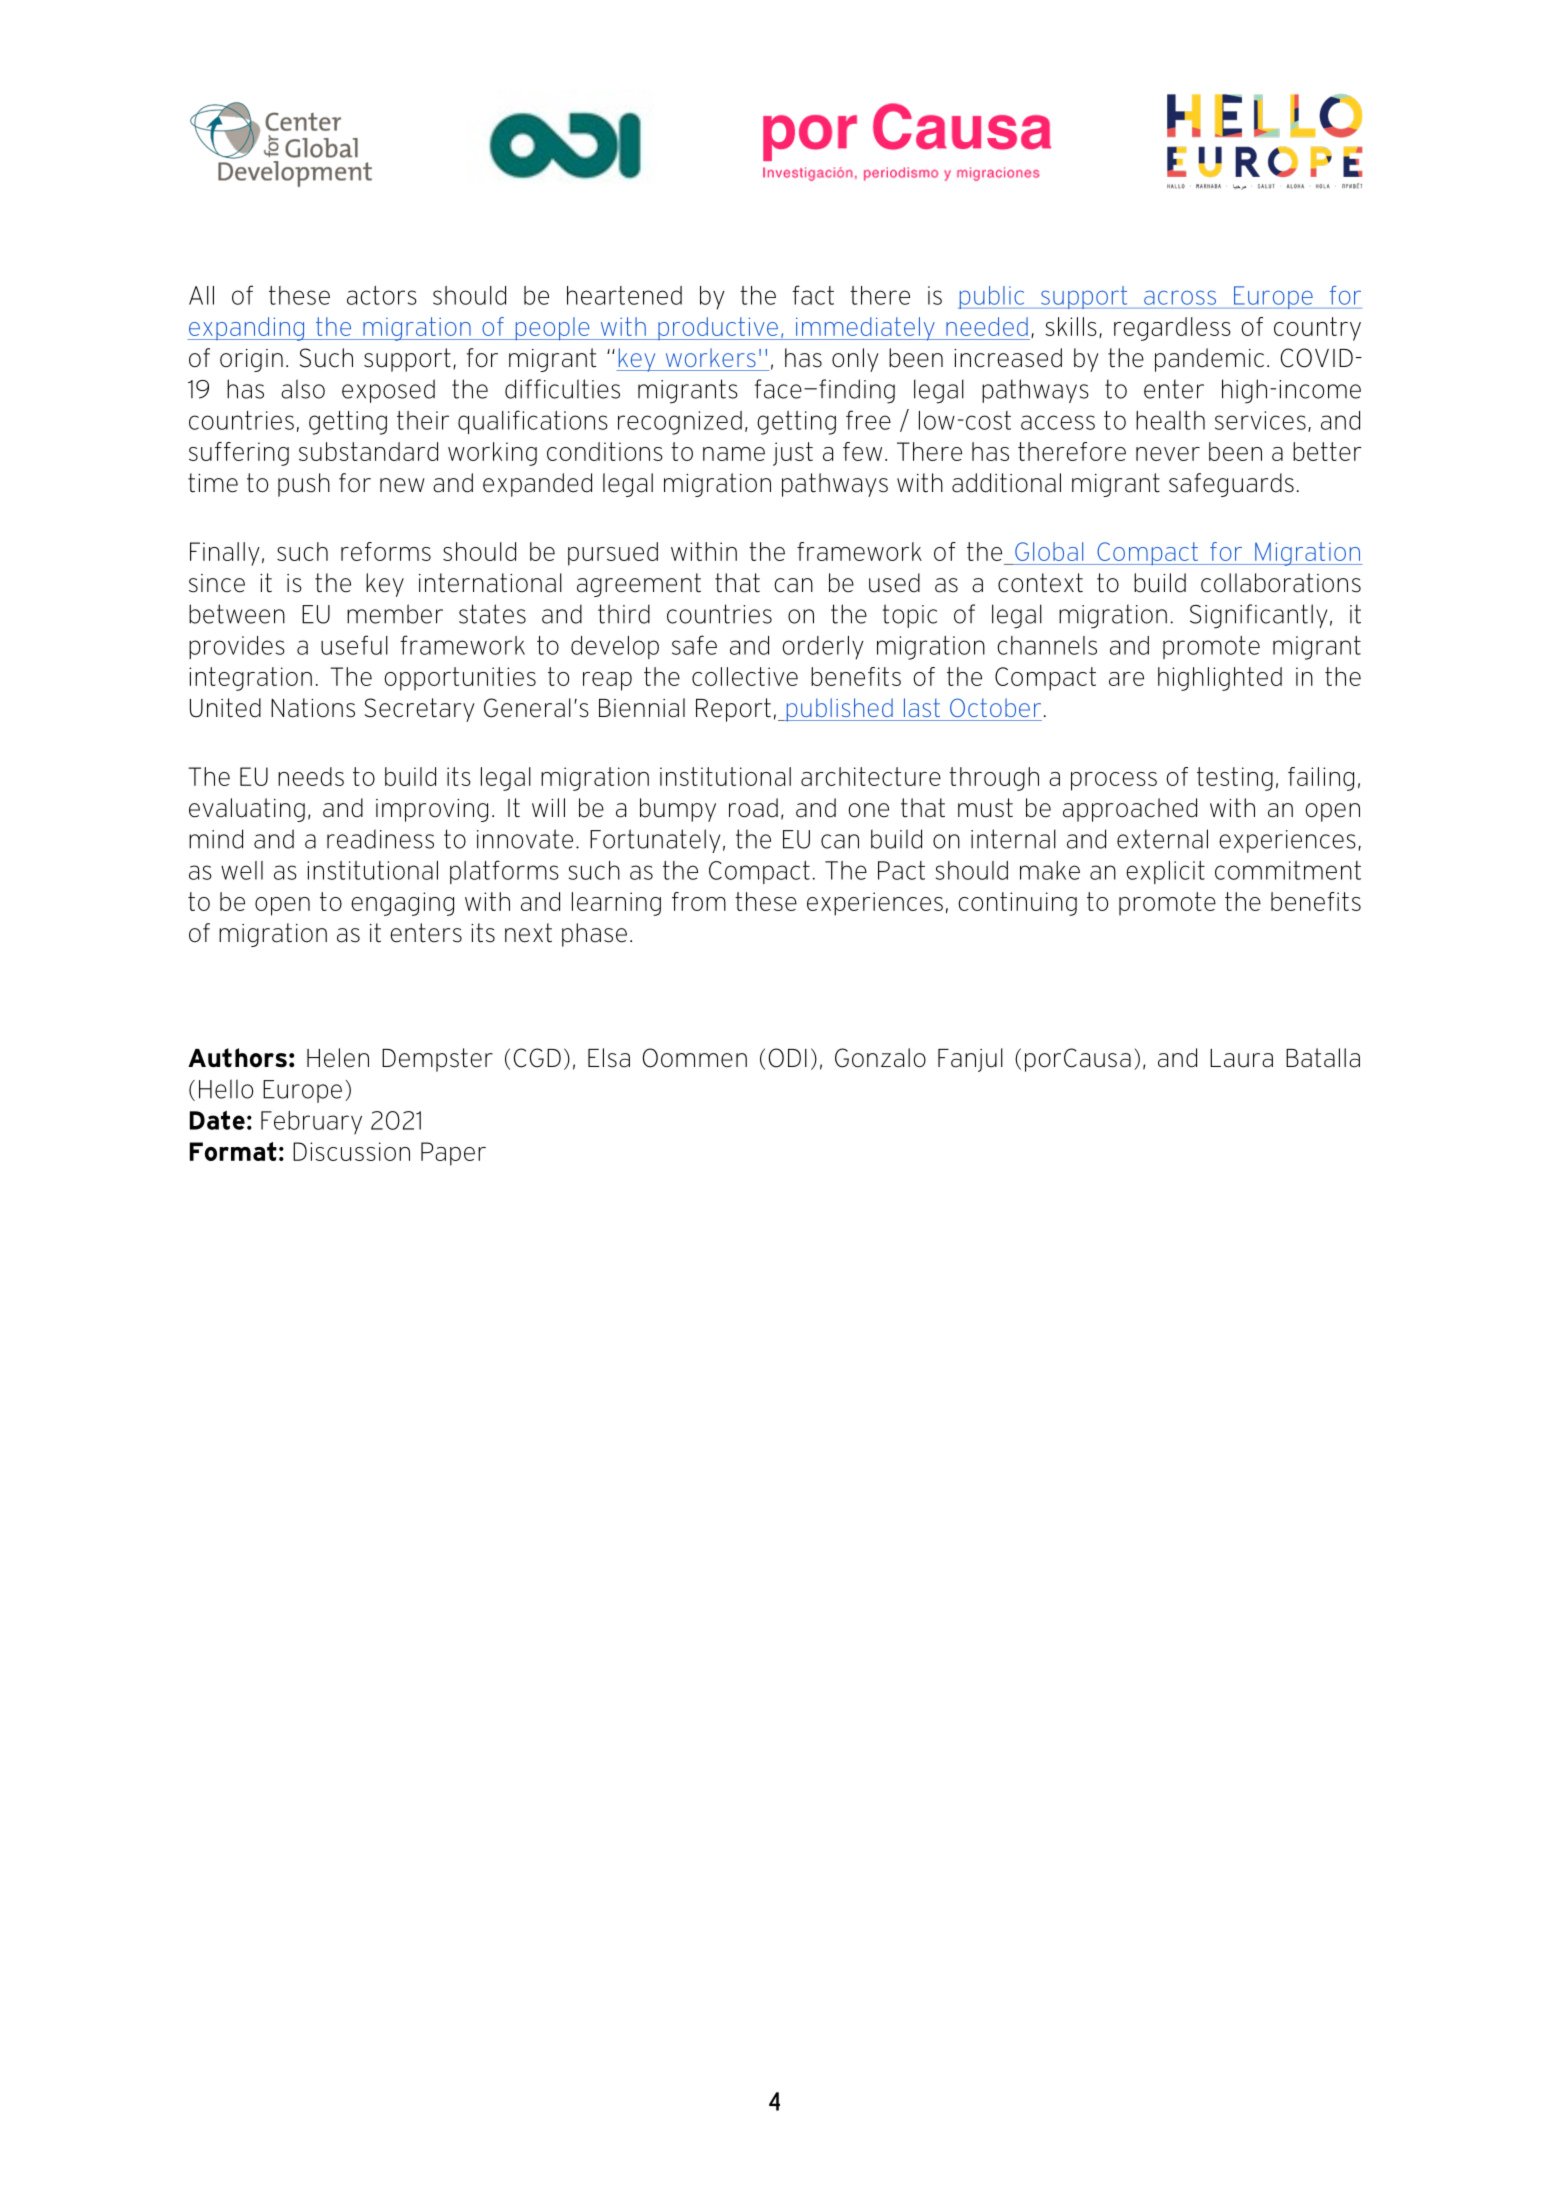 The width and height of the screenshot is (1550, 2192). Describe the element at coordinates (1172, 329) in the screenshot. I see `regardless` at that location.
